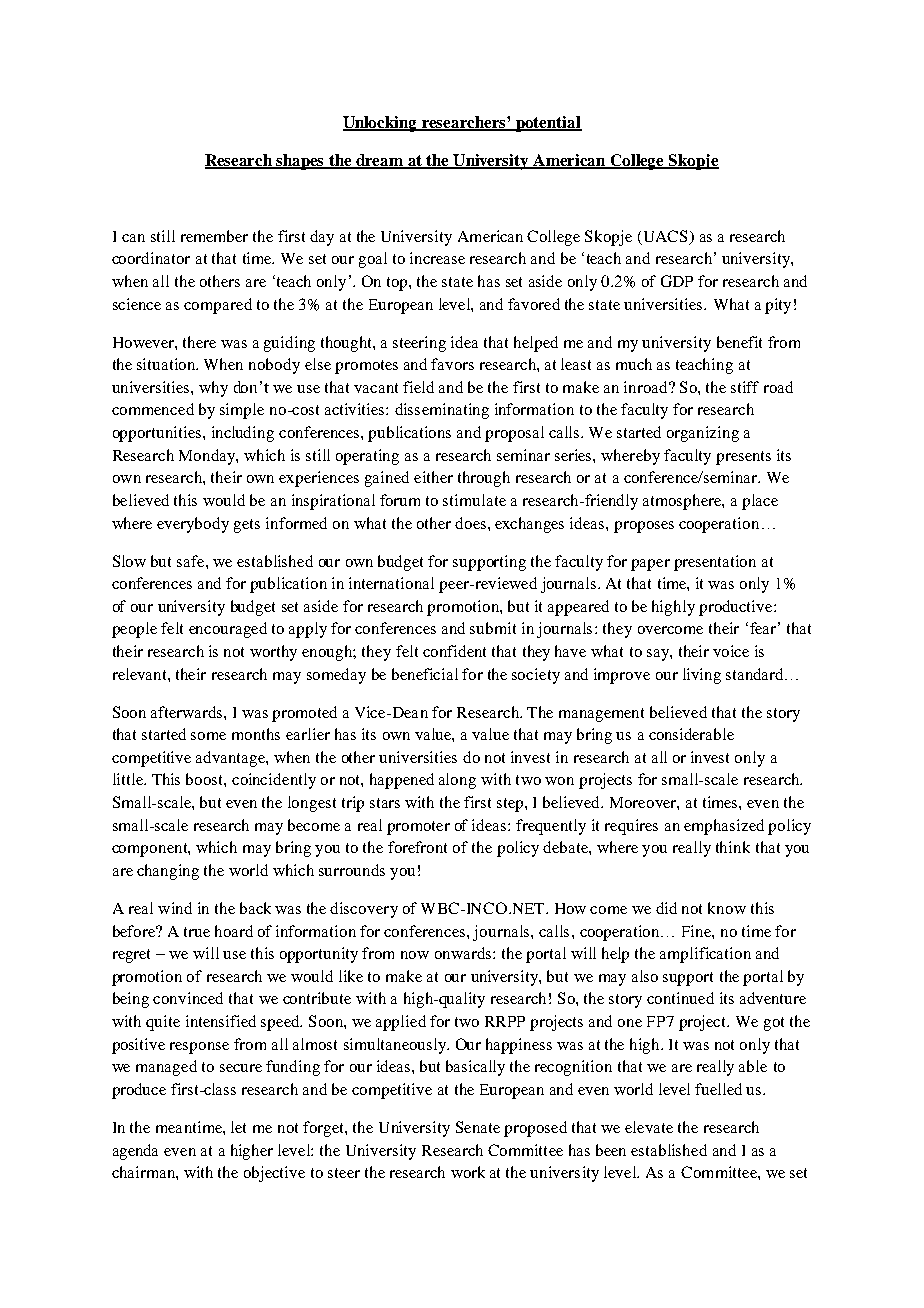 The image size is (924, 1308). What do you see at coordinates (703, 434) in the screenshot?
I see `organizing` at bounding box center [703, 434].
